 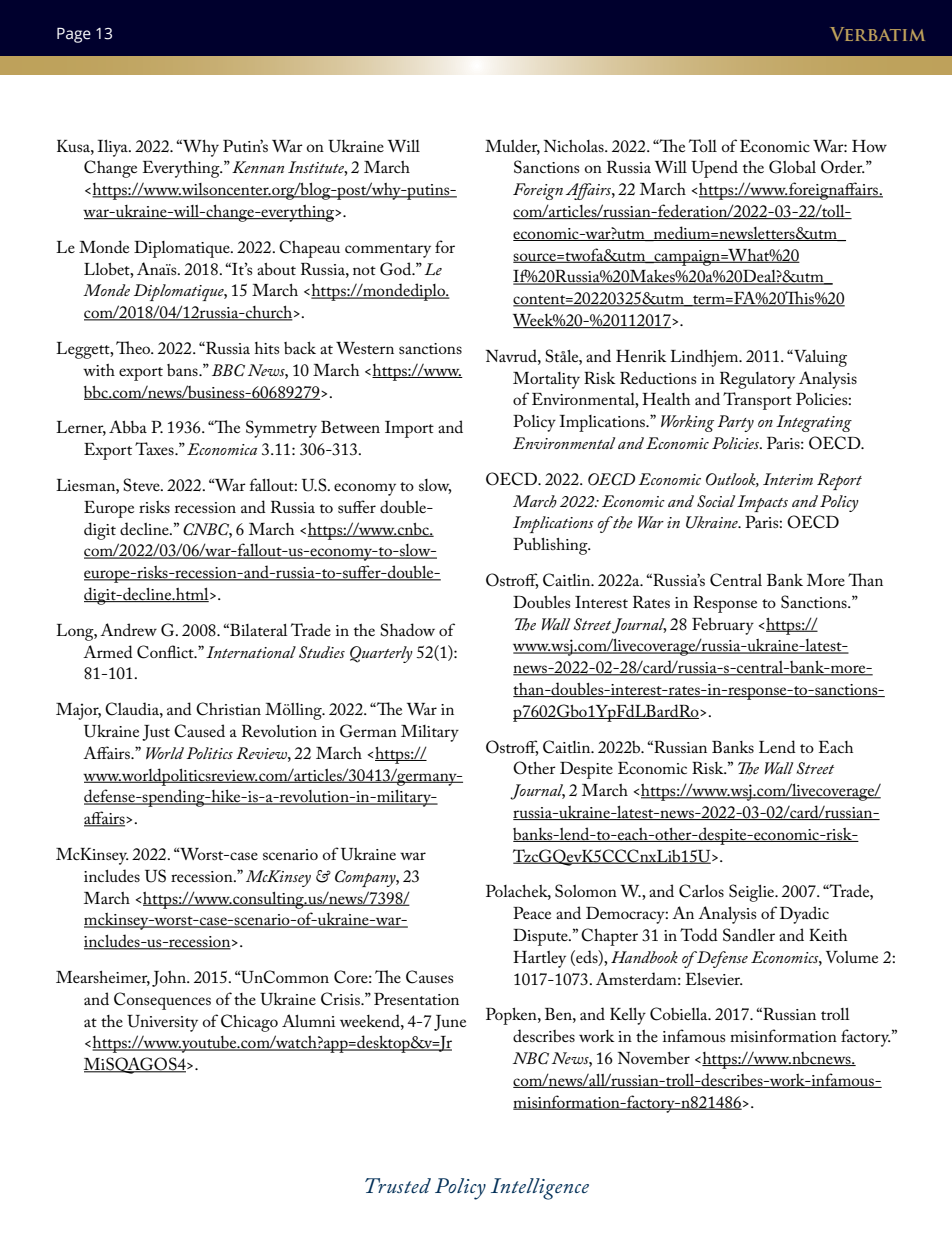 What do you see at coordinates (156, 733) in the screenshot?
I see `Just` at bounding box center [156, 733].
